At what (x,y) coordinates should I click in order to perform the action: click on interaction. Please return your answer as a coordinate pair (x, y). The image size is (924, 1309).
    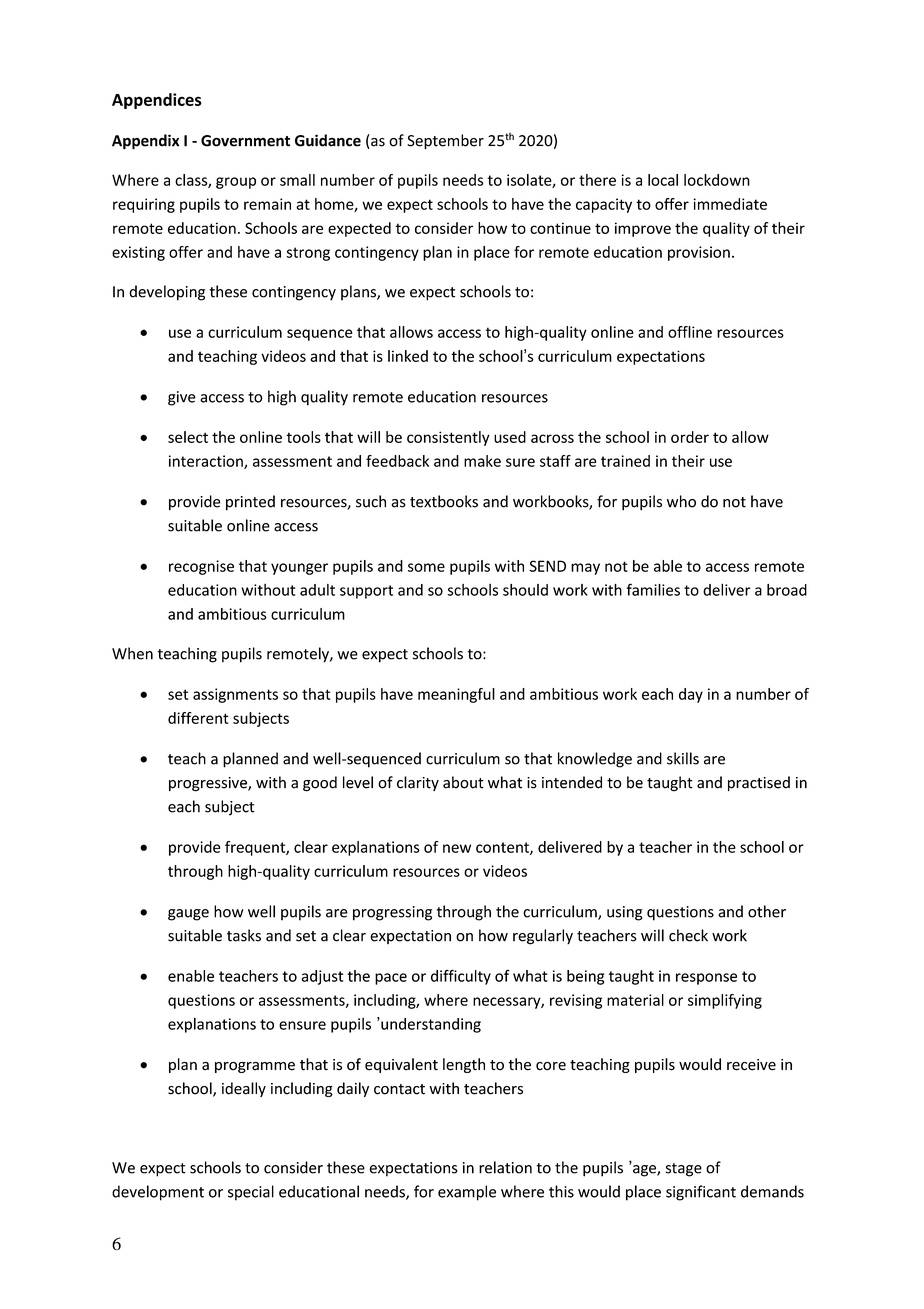
    Looking at the image, I should click on (207, 462).
